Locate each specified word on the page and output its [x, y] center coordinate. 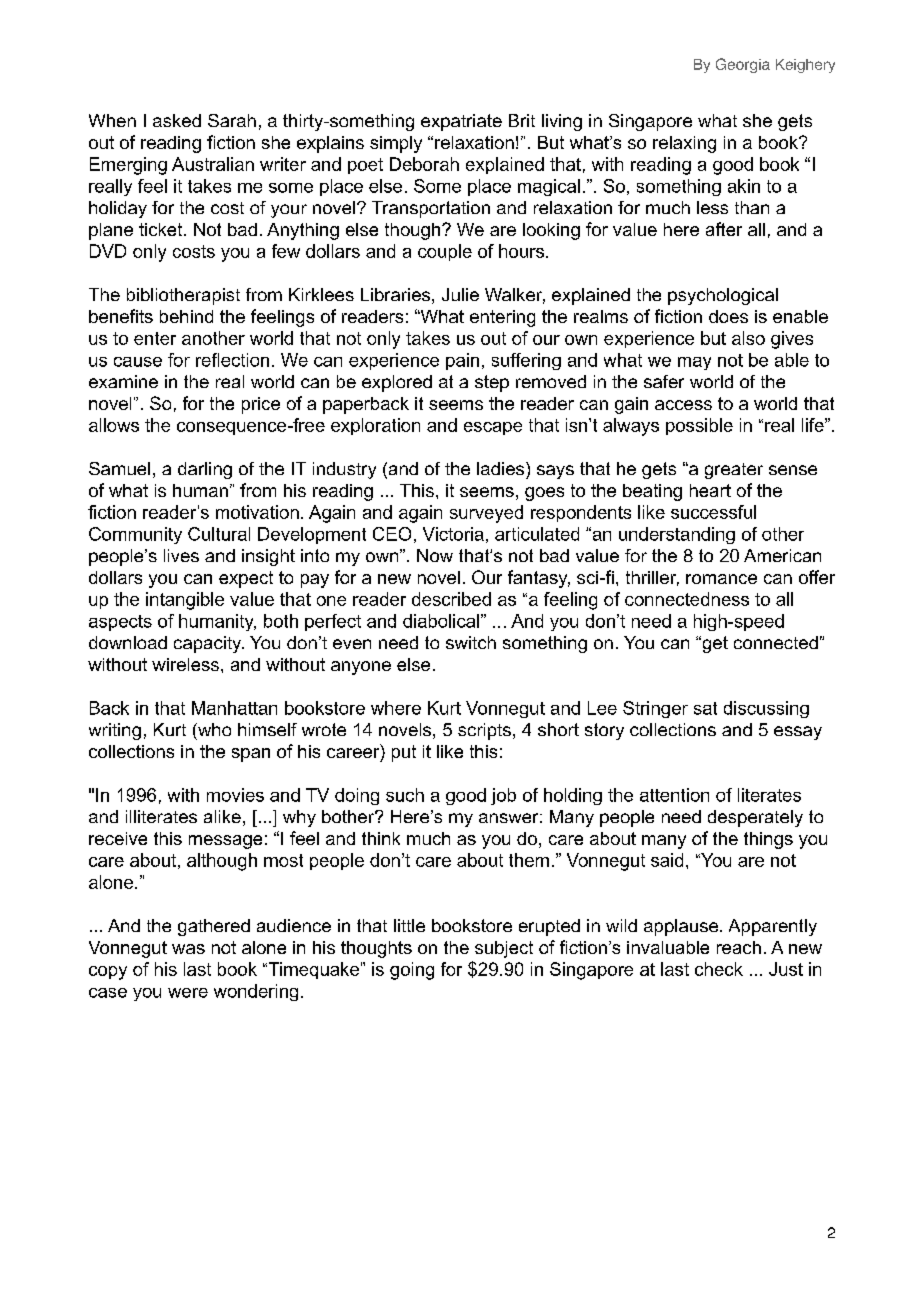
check [719, 969]
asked [177, 120]
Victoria [453, 534]
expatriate [461, 122]
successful [713, 512]
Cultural [219, 534]
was [188, 949]
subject [504, 949]
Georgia [743, 65]
